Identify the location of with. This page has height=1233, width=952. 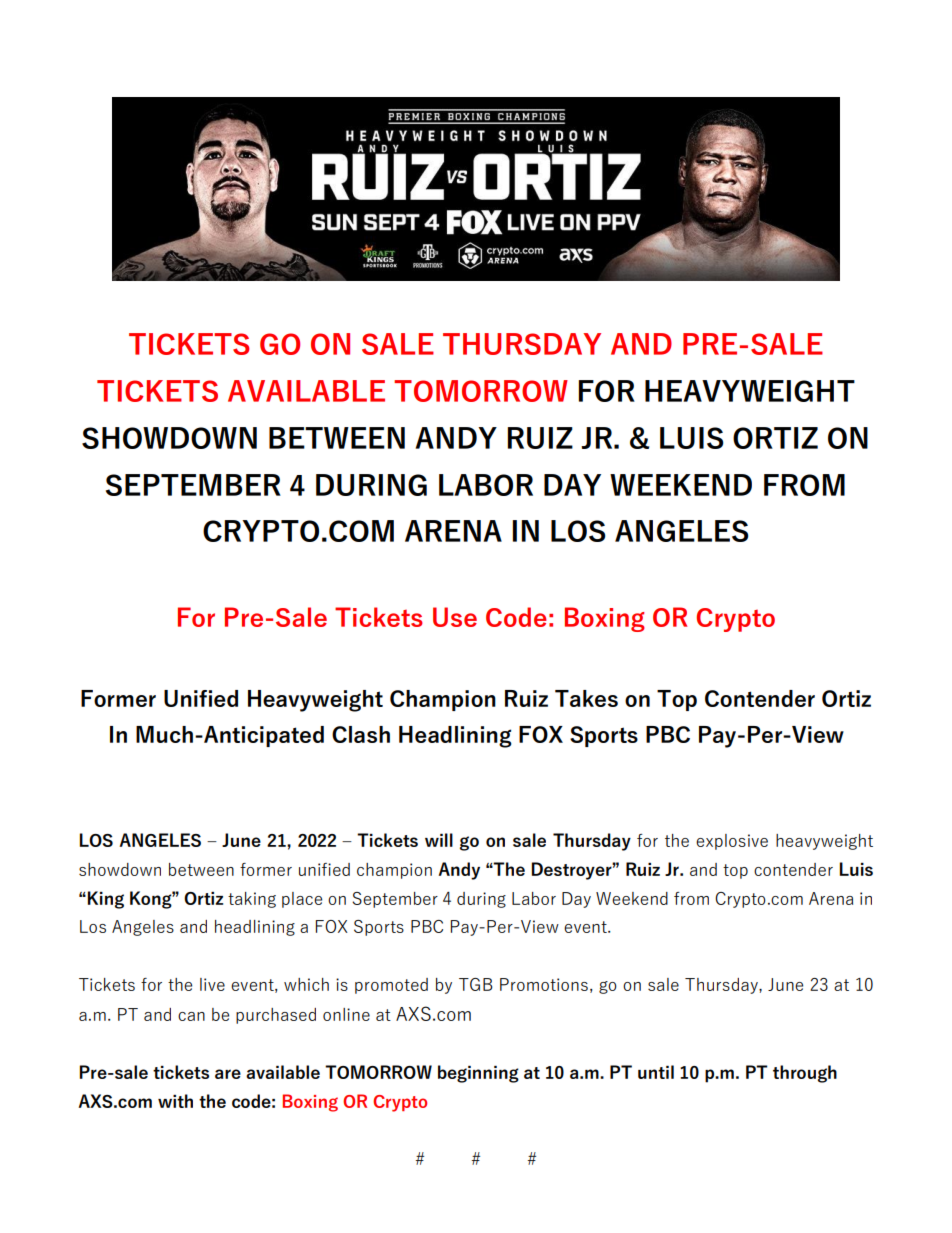
(175, 1101).
